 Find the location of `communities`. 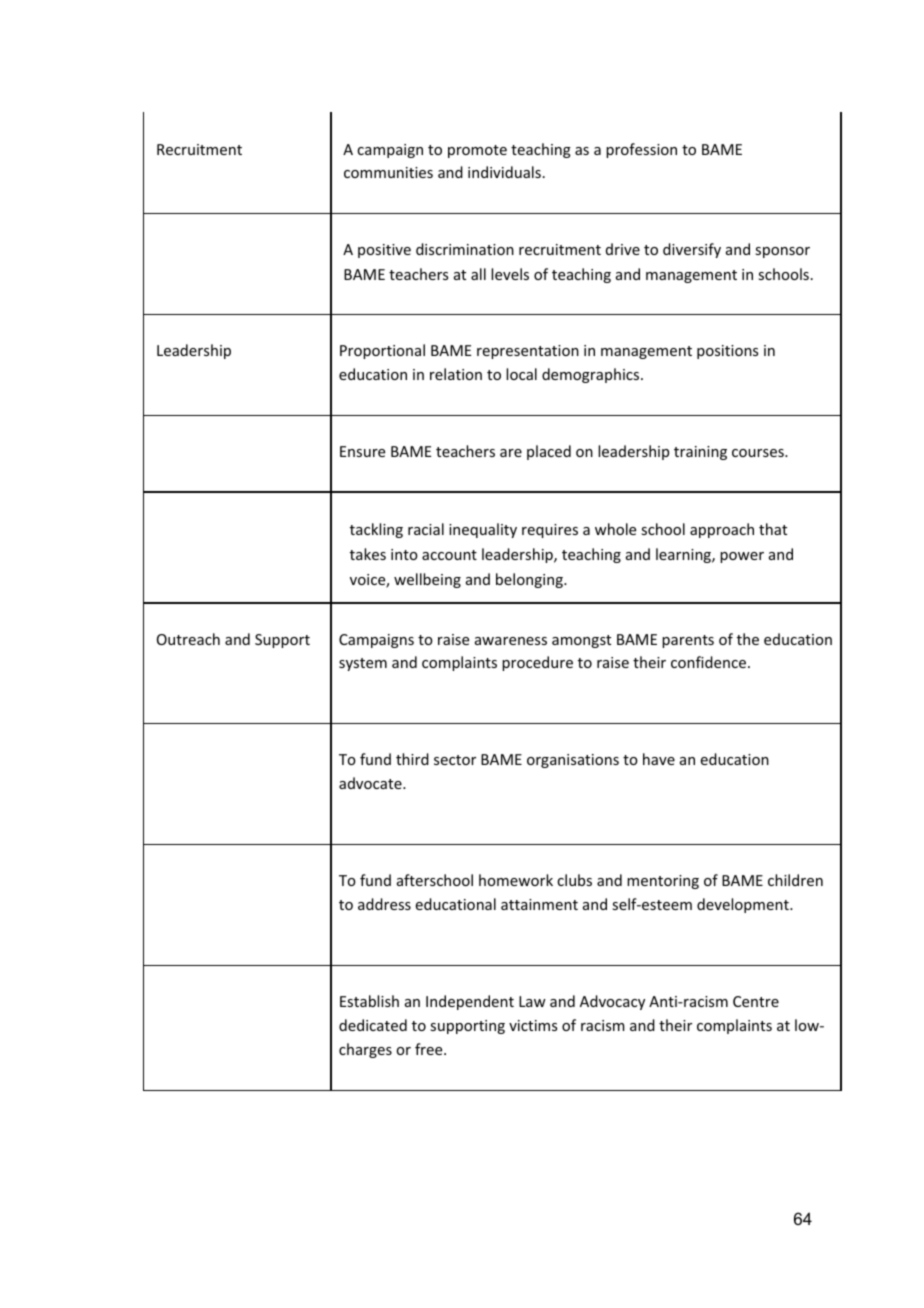

communities is located at coordinates (388, 172).
